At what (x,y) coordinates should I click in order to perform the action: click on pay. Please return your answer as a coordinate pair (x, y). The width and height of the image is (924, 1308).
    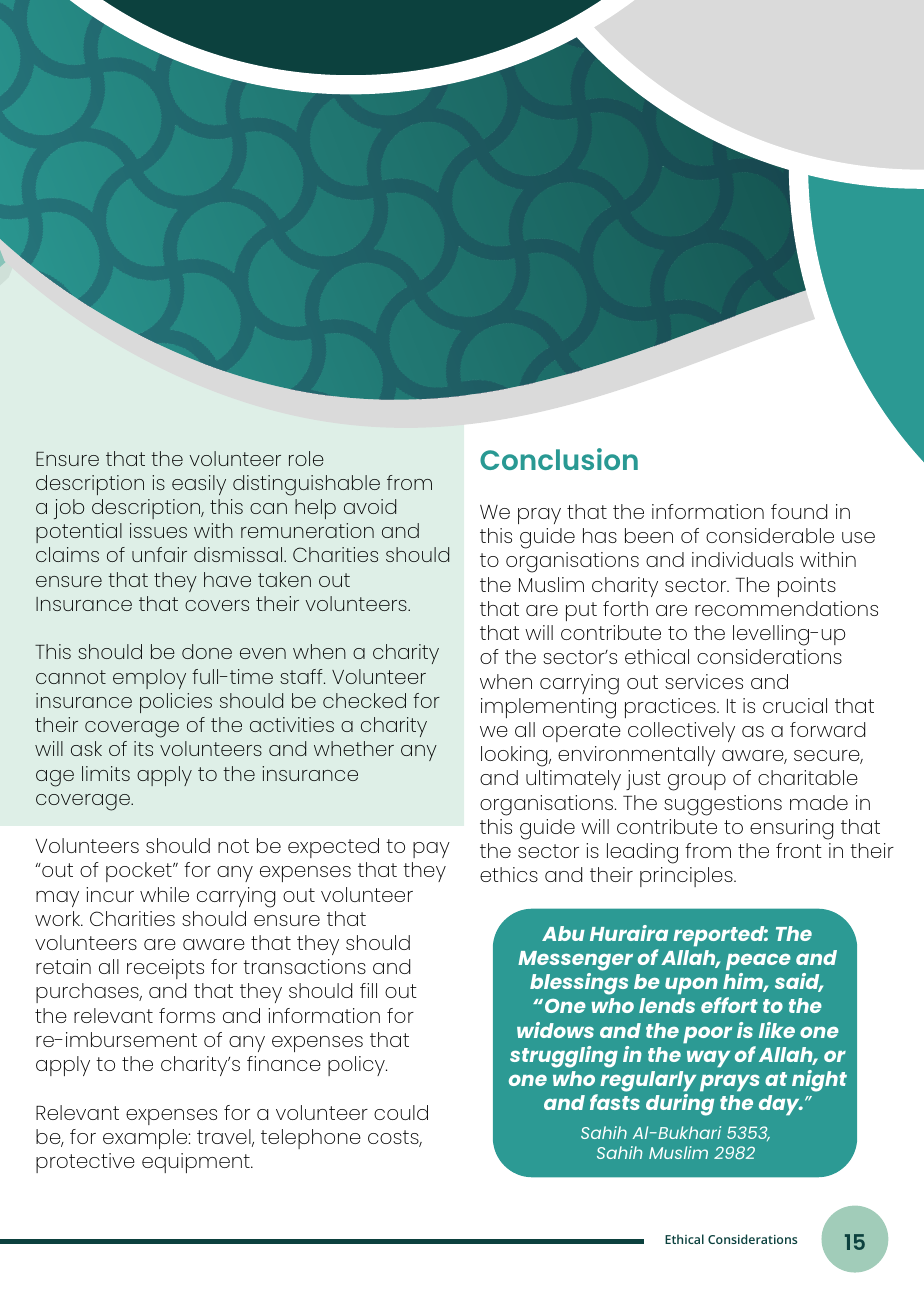
    Looking at the image, I should click on (431, 850).
